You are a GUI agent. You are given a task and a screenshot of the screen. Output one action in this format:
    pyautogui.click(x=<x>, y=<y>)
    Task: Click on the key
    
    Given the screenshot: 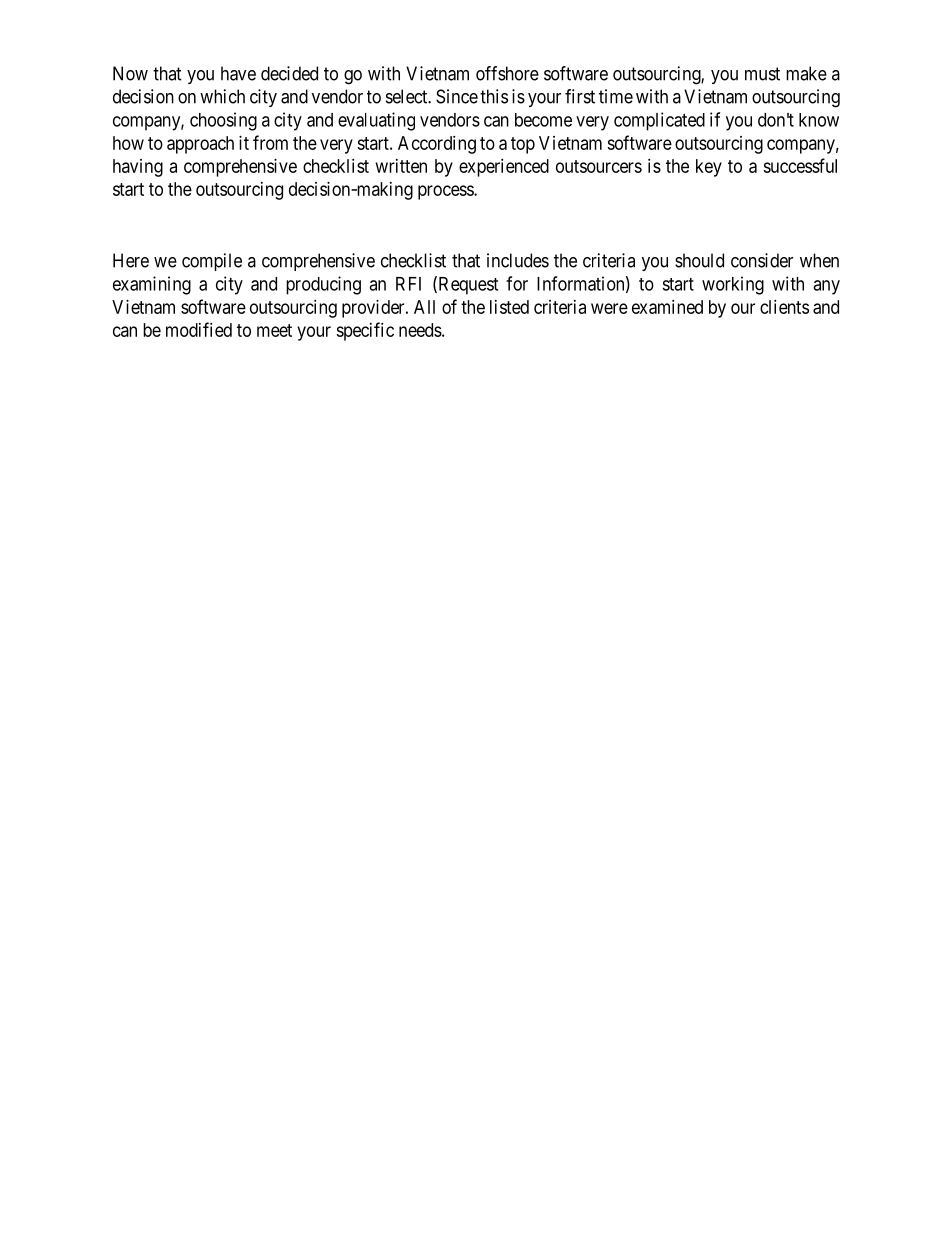 What is the action you would take?
    pyautogui.click(x=709, y=168)
